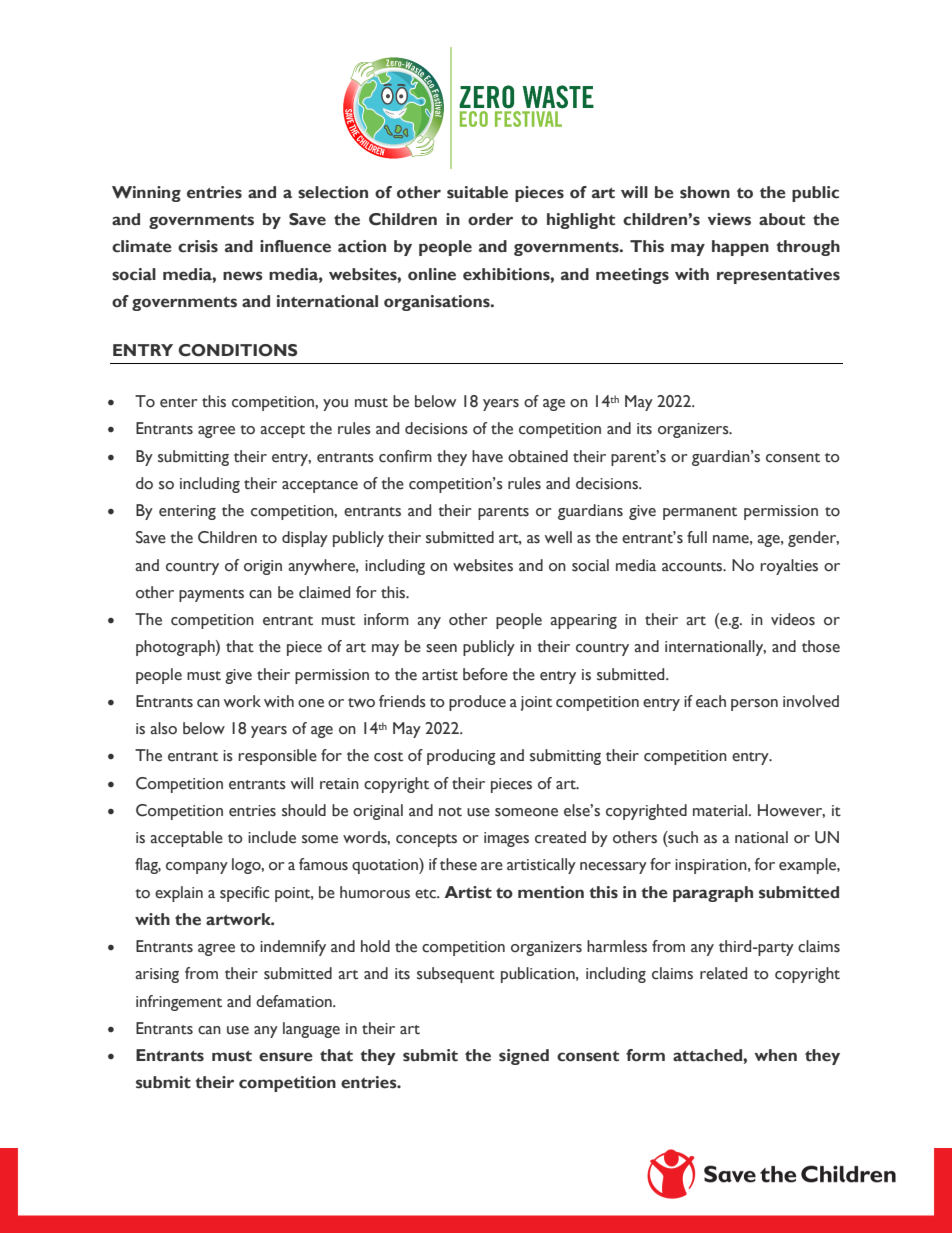  I want to click on crisis, so click(198, 246).
